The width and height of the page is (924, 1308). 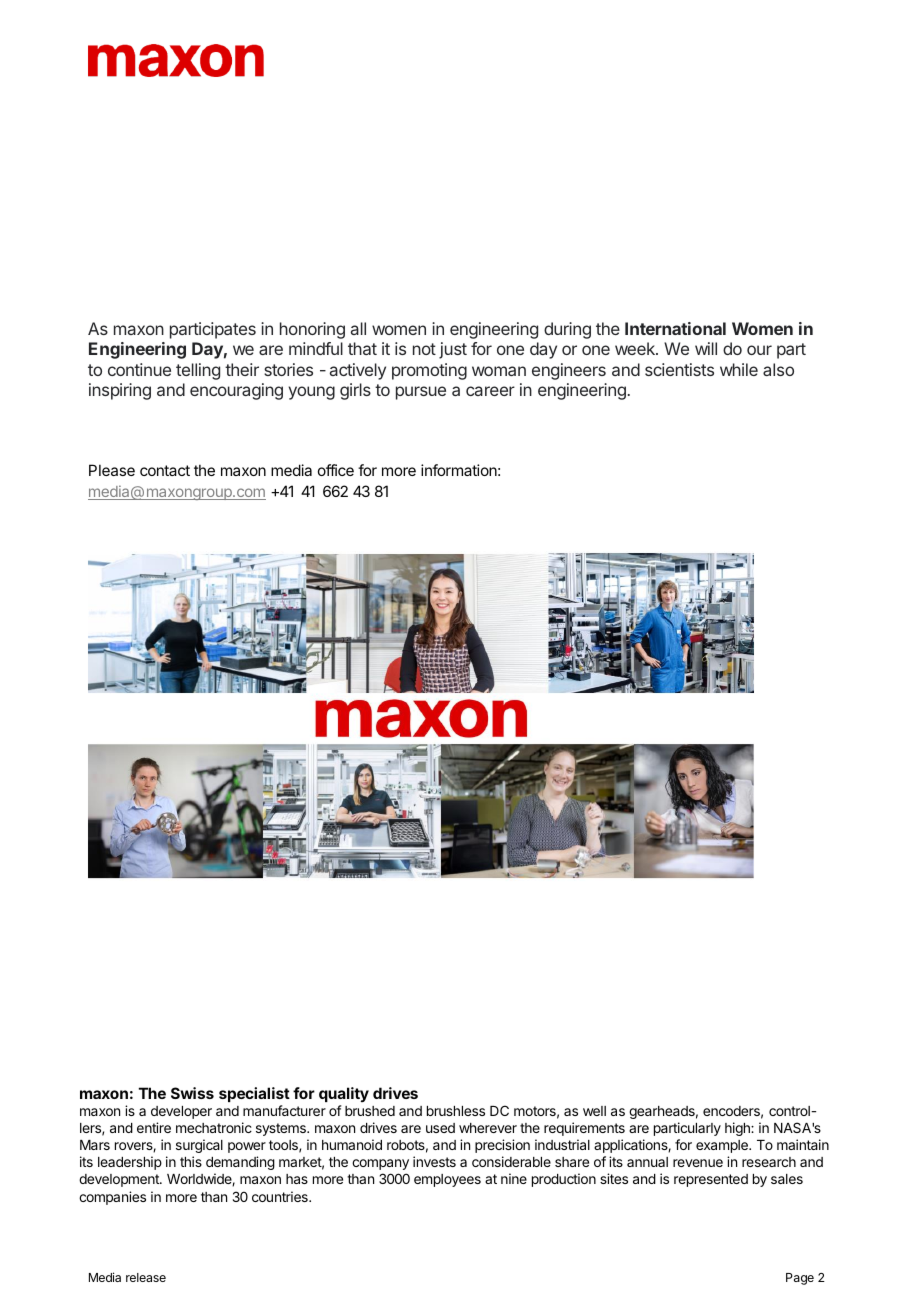 I want to click on will, so click(x=706, y=348).
